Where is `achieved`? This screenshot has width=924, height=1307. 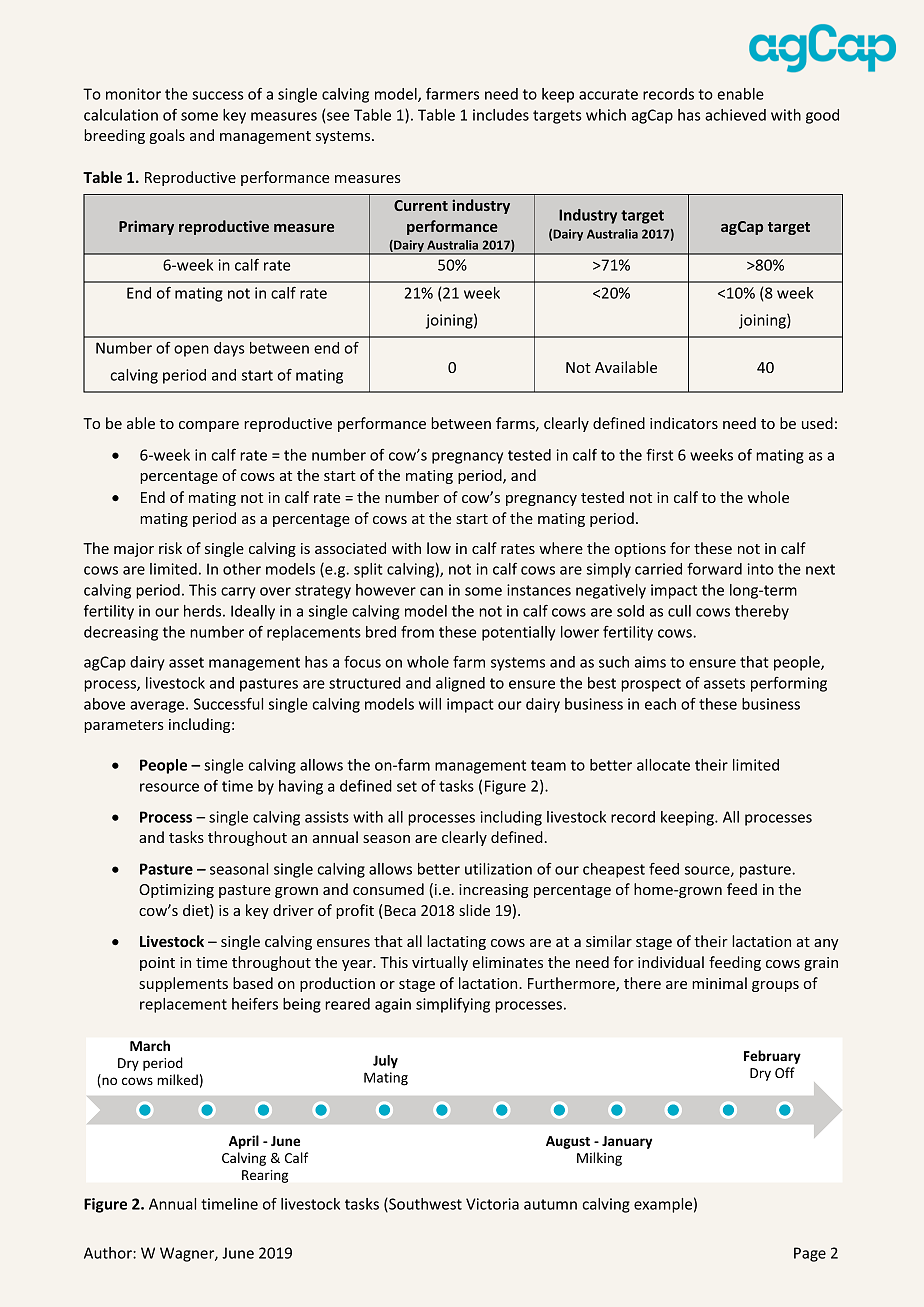 achieved is located at coordinates (735, 115).
